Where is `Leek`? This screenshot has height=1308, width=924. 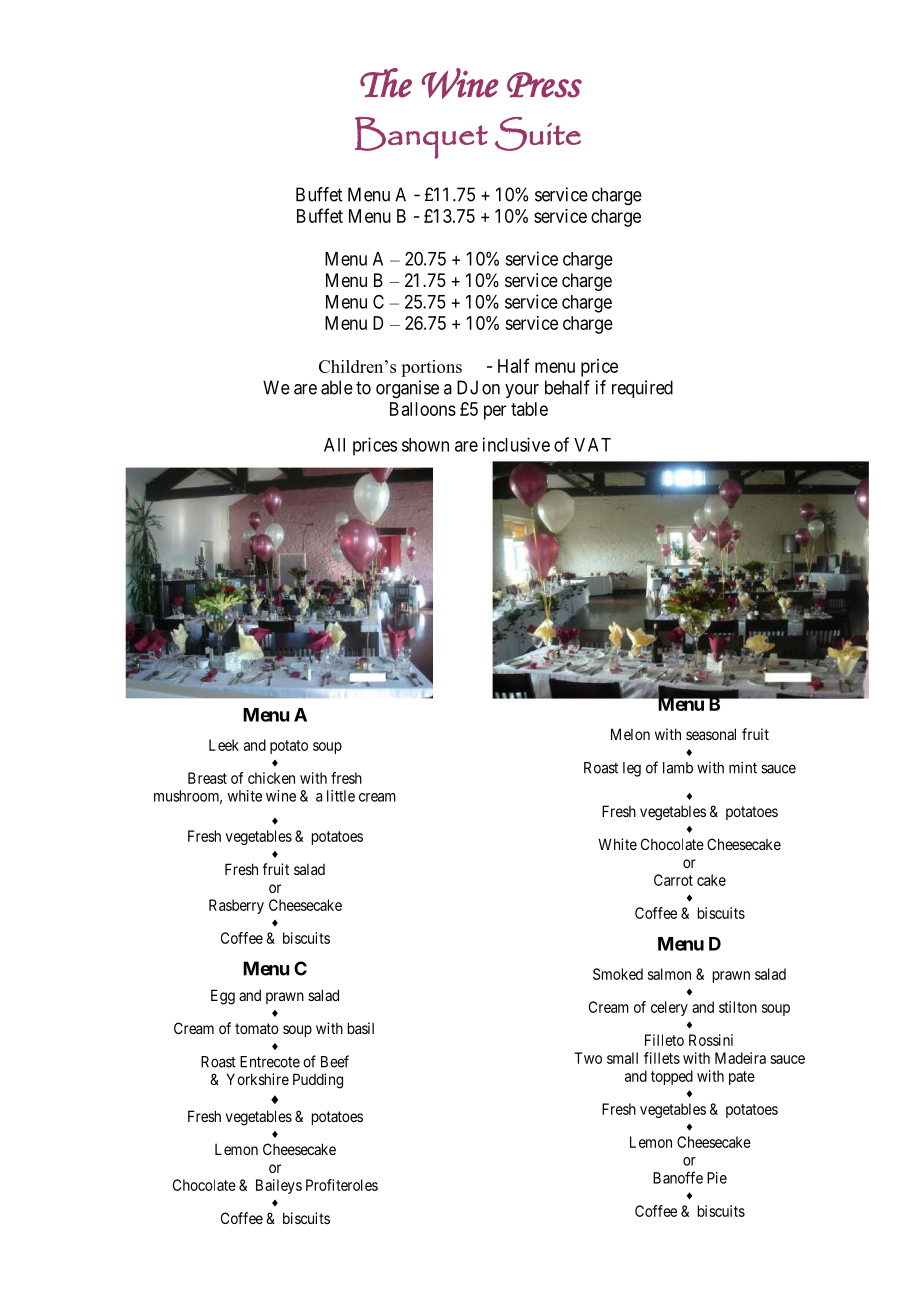 Leek is located at coordinates (224, 745).
